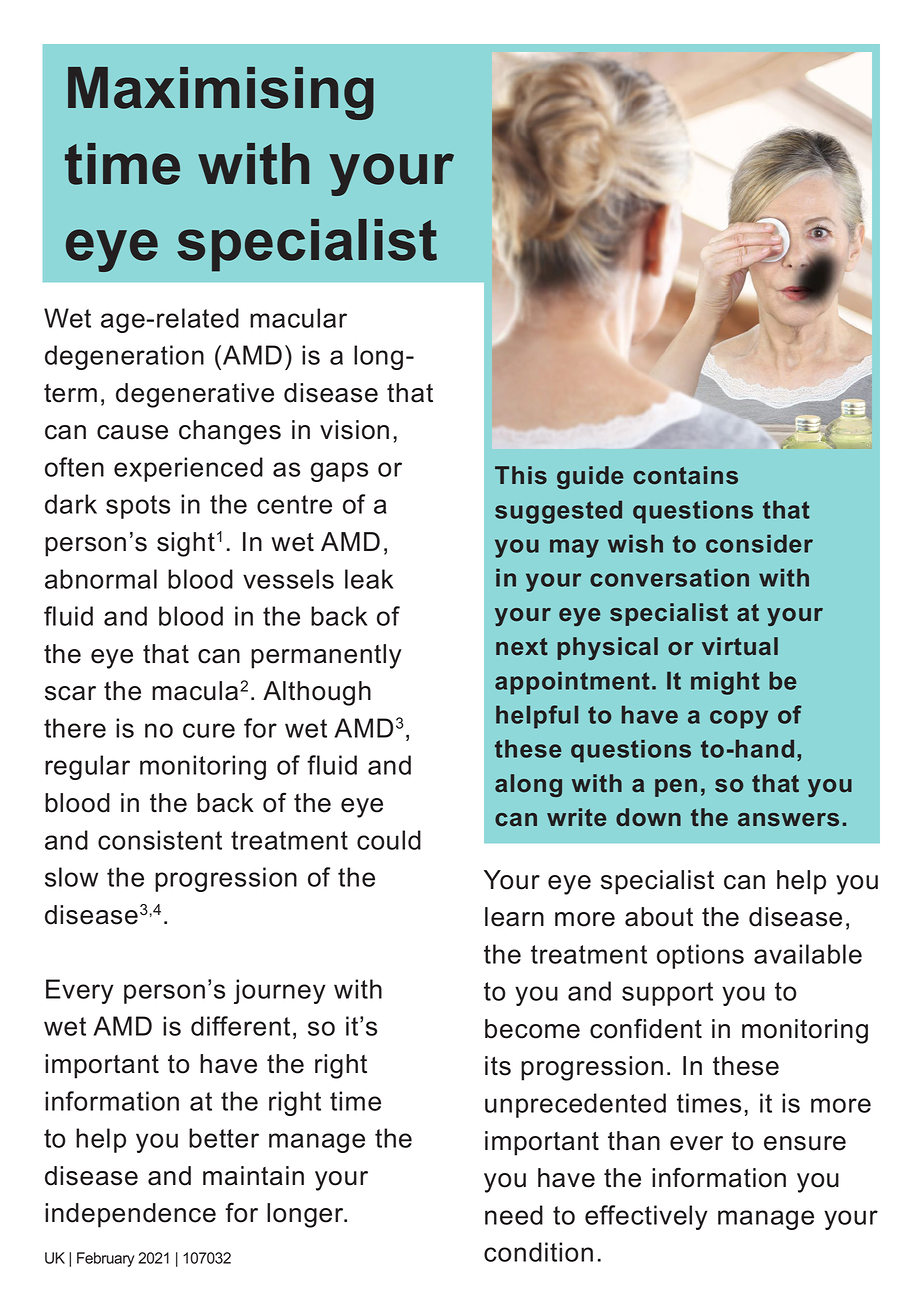 This screenshot has width=924, height=1308. What do you see at coordinates (389, 840) in the screenshot?
I see `could` at bounding box center [389, 840].
